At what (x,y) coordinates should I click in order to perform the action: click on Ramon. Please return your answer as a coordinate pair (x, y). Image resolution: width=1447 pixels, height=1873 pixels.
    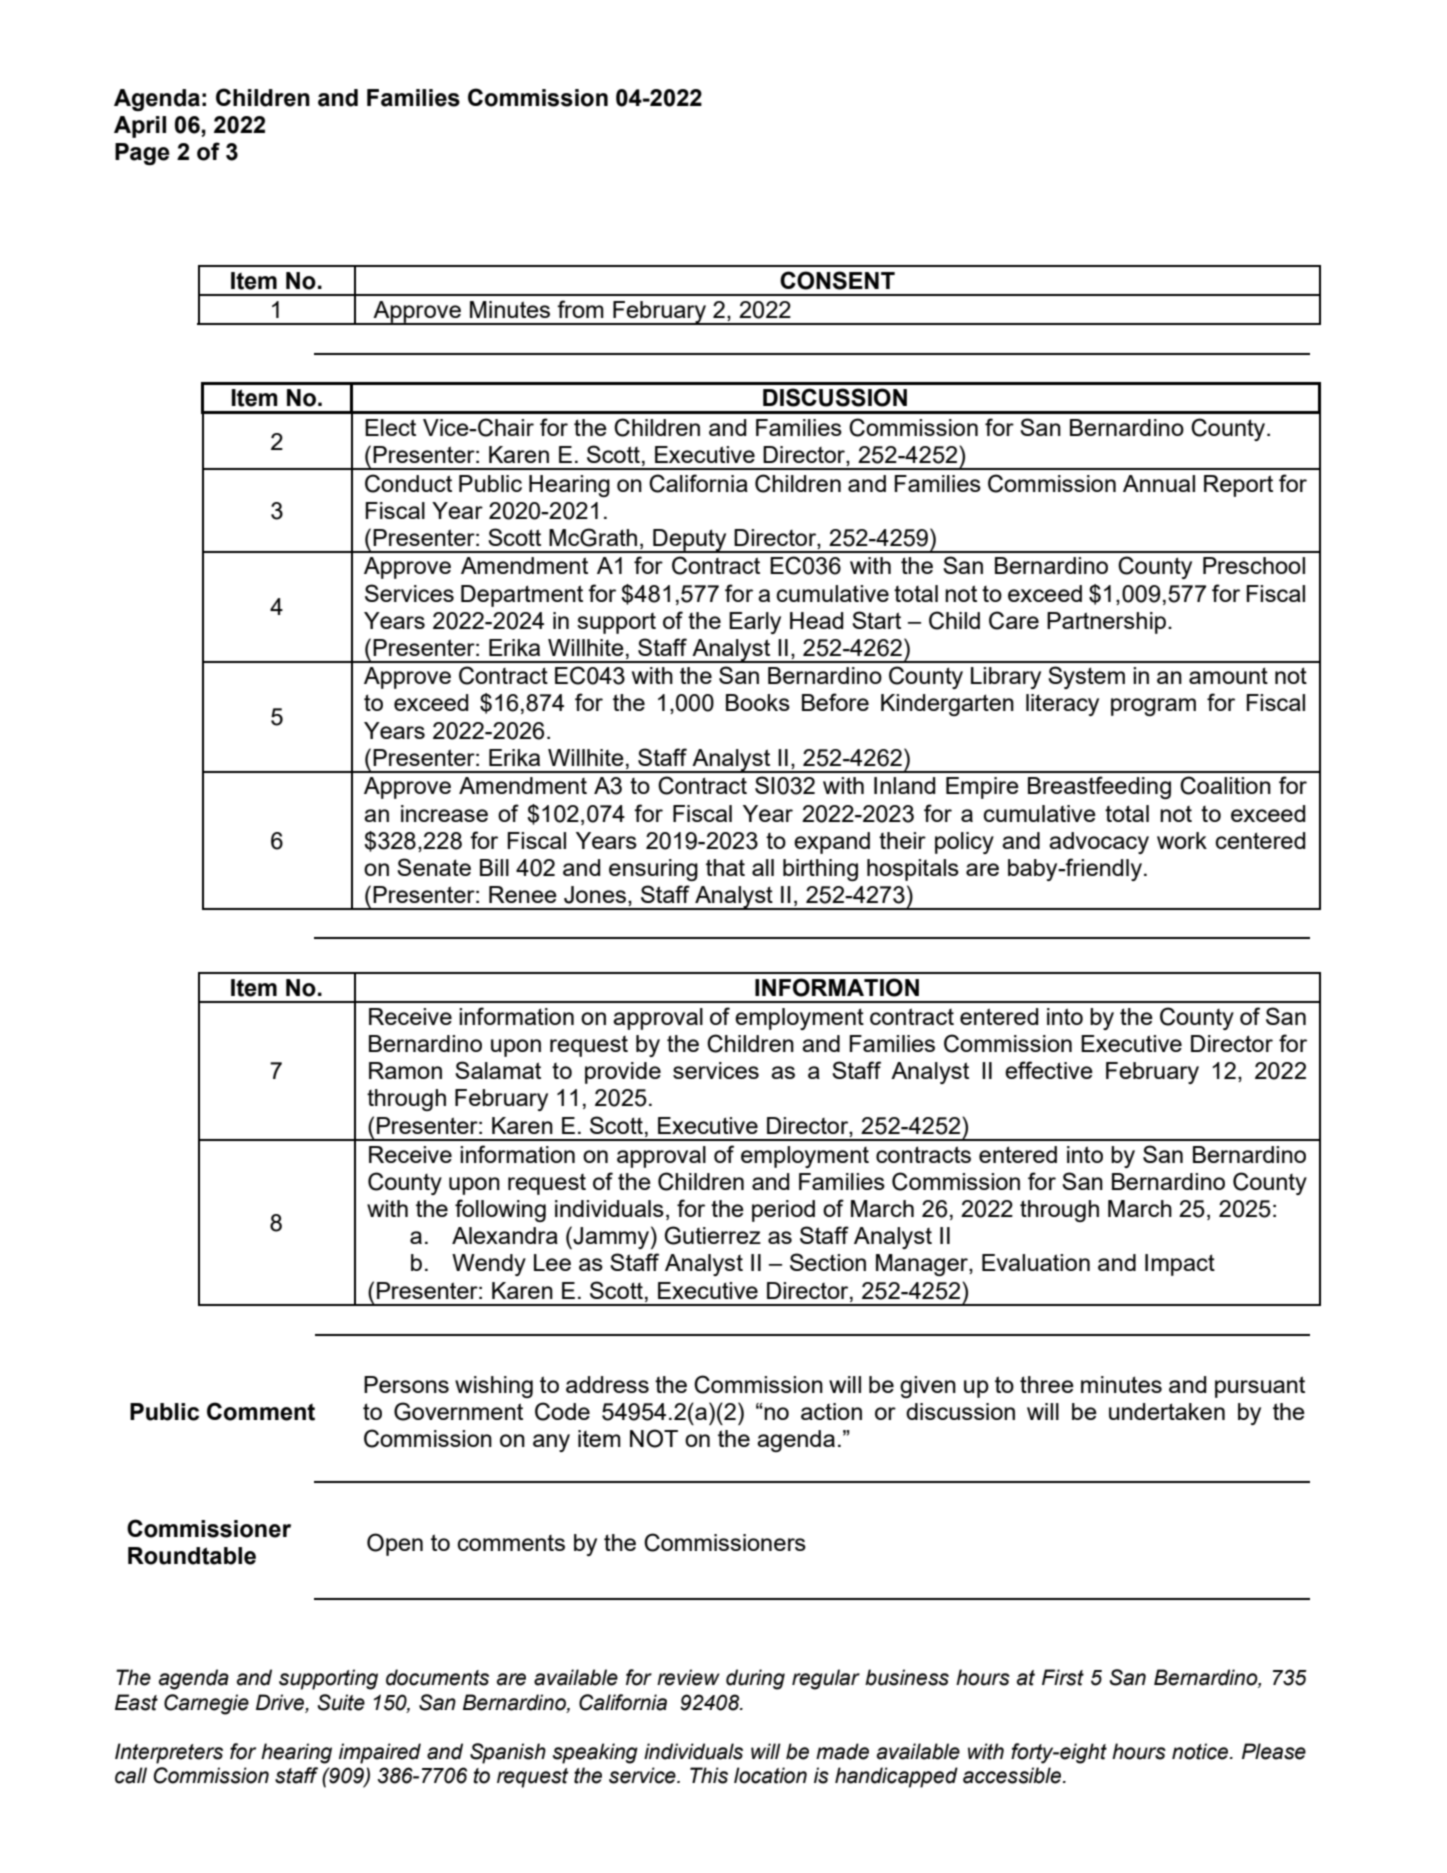
    Looking at the image, I should click on (405, 1070).
